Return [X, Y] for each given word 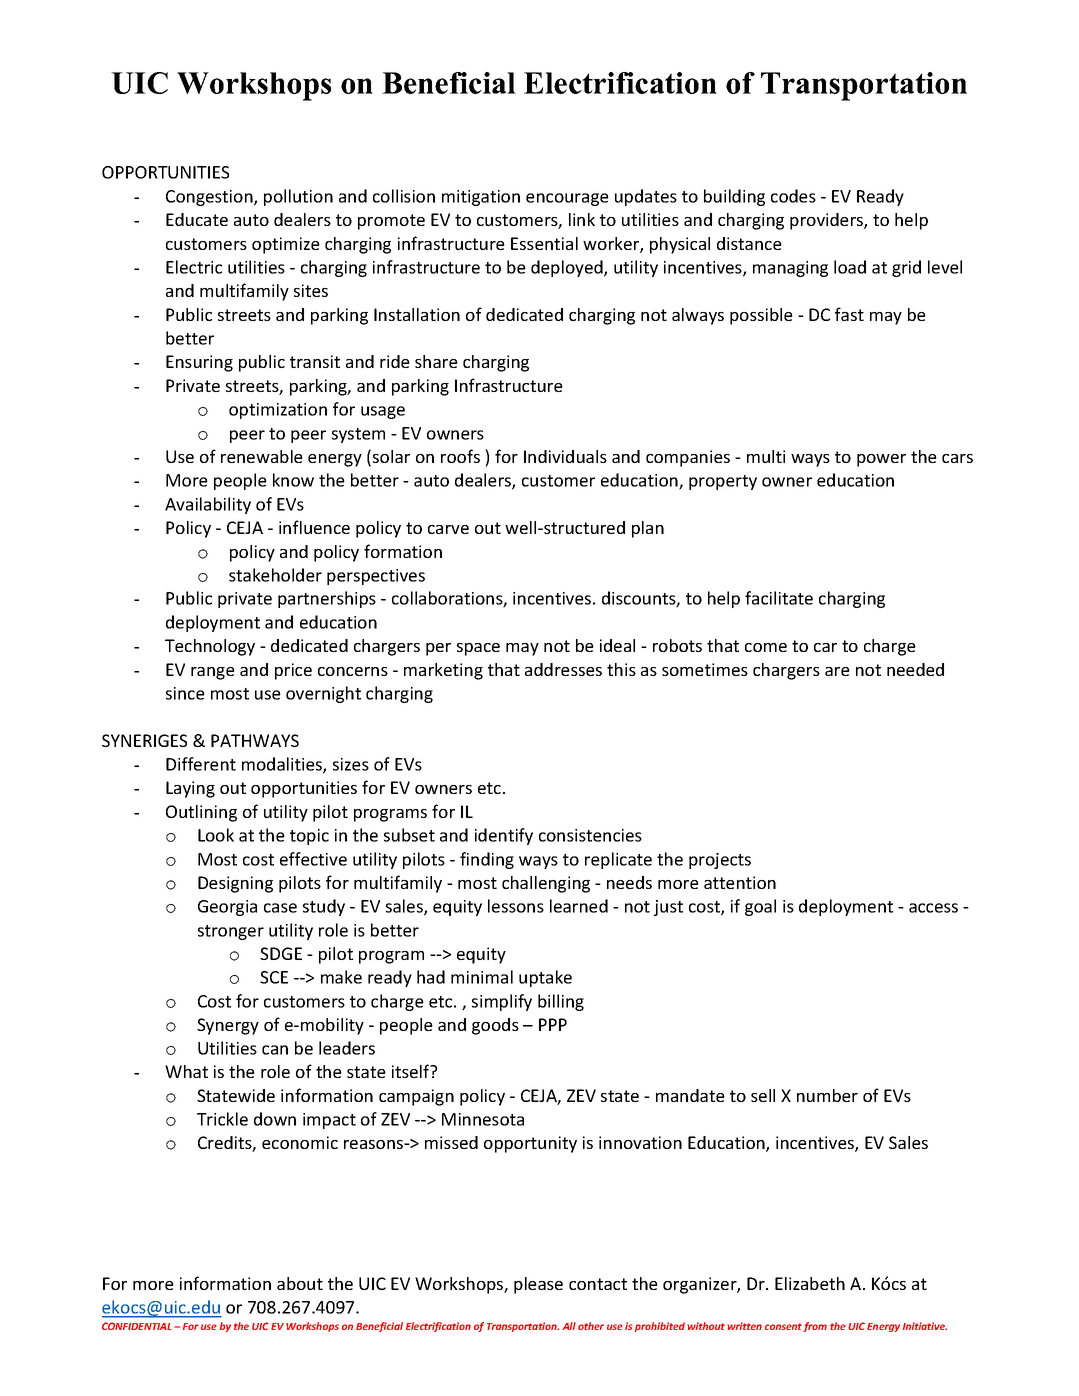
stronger [231, 932]
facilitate [779, 598]
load [850, 267]
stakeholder [275, 575]
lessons [516, 906]
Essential [544, 243]
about [300, 1283]
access [933, 908]
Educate [197, 219]
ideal [617, 645]
